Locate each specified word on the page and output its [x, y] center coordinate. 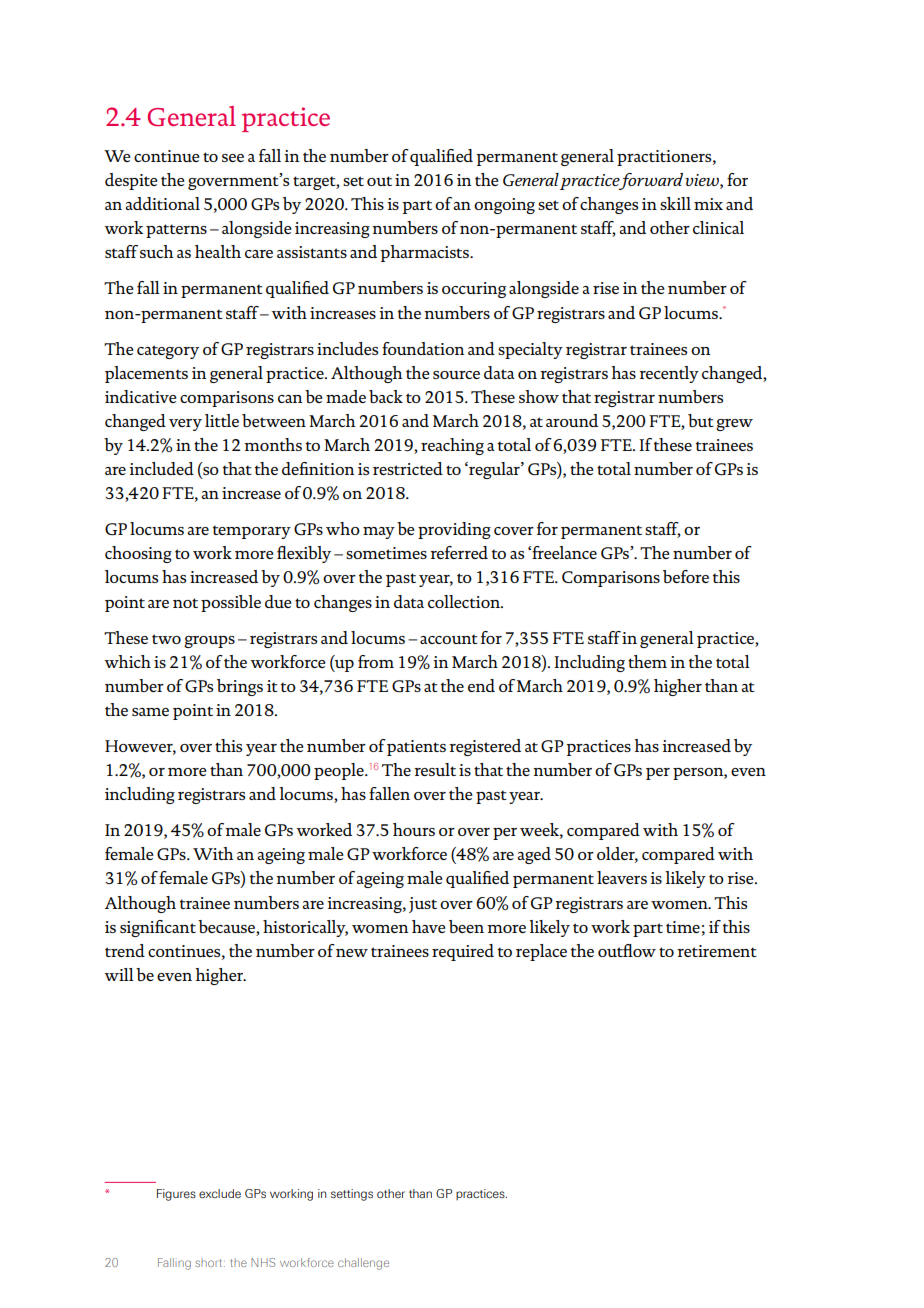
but [701, 420]
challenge [363, 1264]
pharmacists [425, 253]
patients [416, 748]
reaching [452, 446]
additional [162, 203]
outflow [627, 950]
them [647, 661]
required [463, 952]
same [150, 712]
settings [352, 1195]
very [185, 425]
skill [675, 203]
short [210, 1263]
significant [158, 928]
